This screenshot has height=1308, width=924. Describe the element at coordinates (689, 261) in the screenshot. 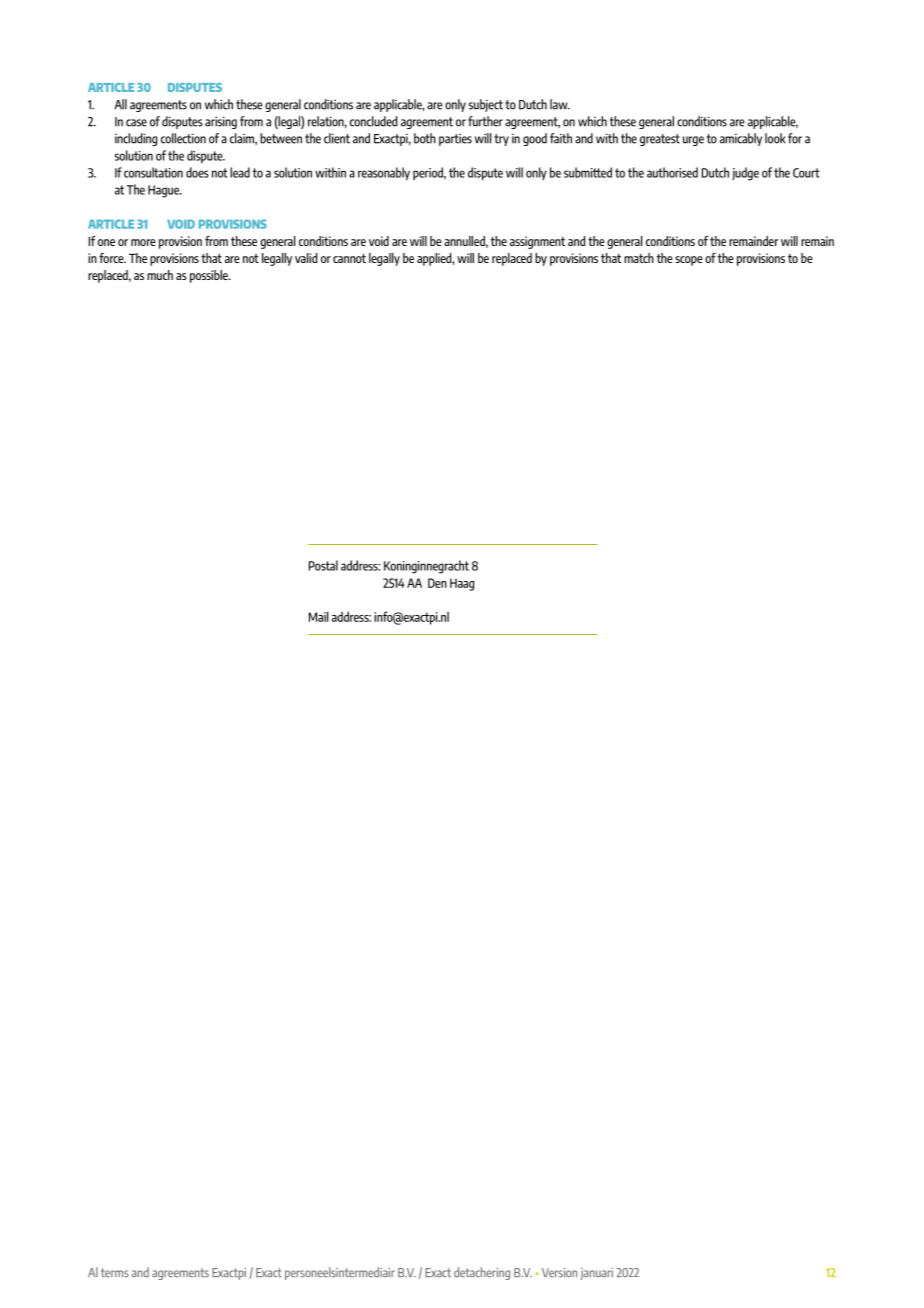

I see `scope` at that location.
